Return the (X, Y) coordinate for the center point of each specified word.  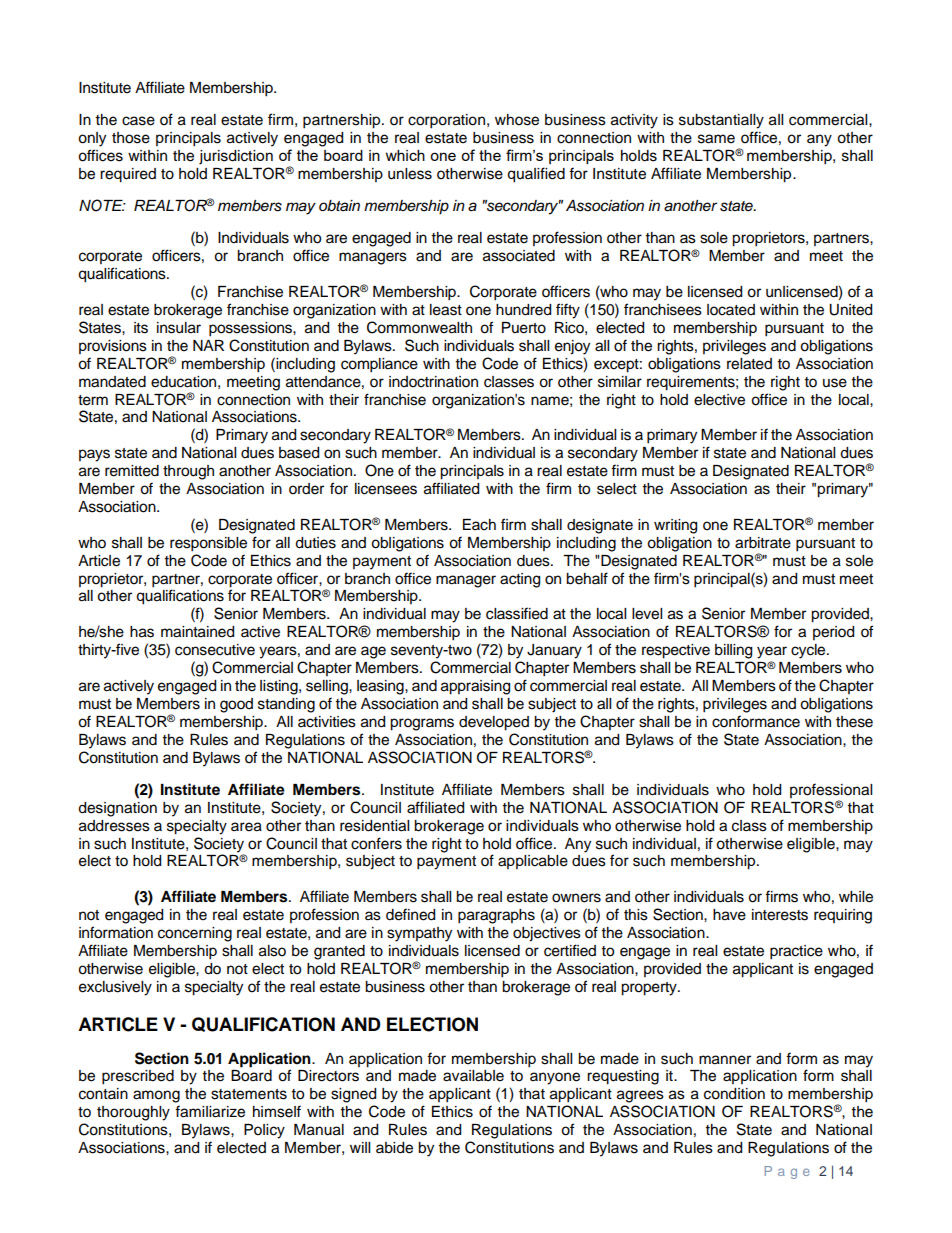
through (188, 472)
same (716, 139)
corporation (446, 121)
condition (734, 1094)
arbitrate (763, 543)
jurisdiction (236, 157)
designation (117, 809)
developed (494, 723)
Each (479, 525)
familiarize (210, 1111)
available (473, 1076)
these (854, 722)
